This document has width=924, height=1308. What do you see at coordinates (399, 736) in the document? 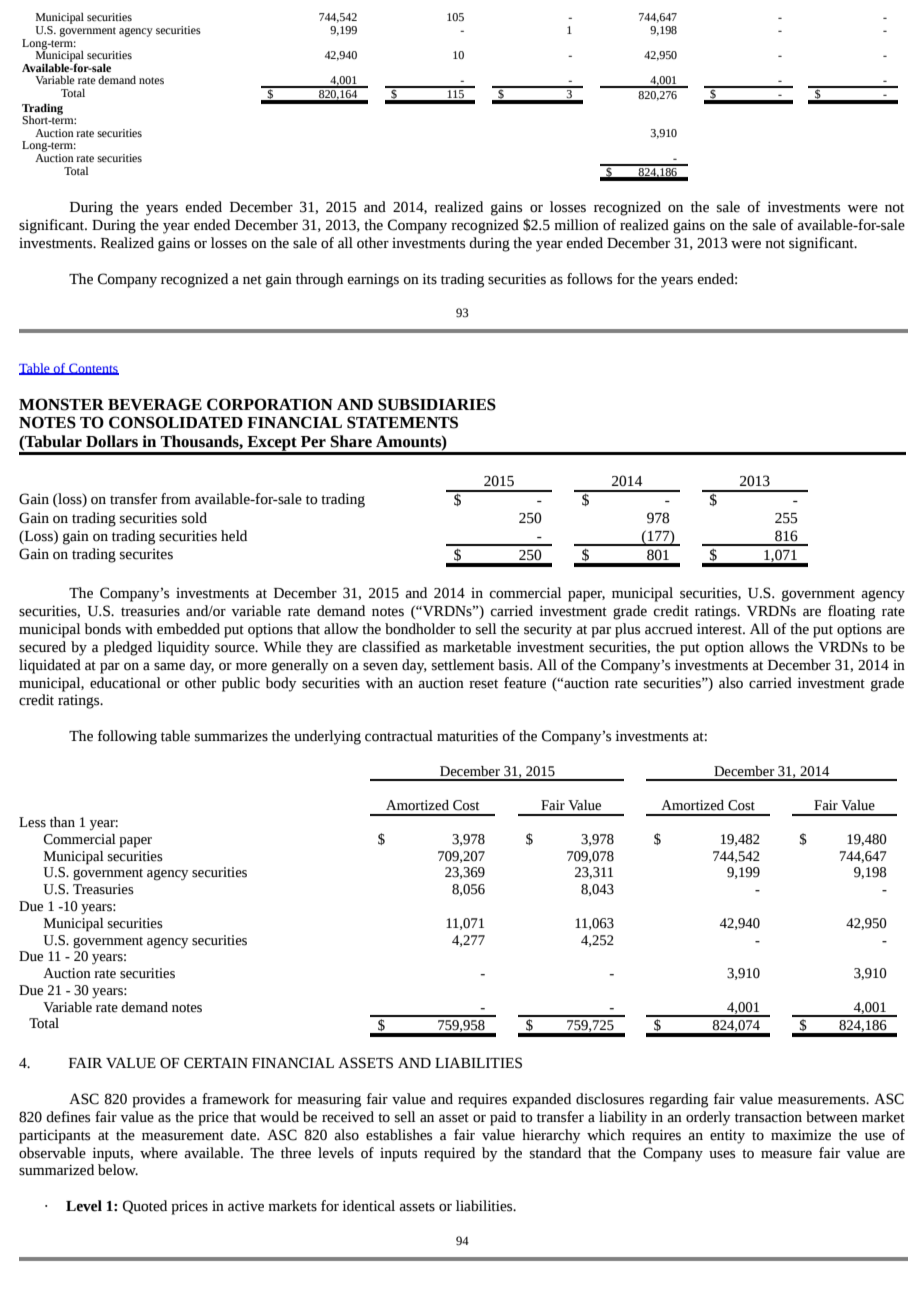
I see `contractual` at bounding box center [399, 736].
